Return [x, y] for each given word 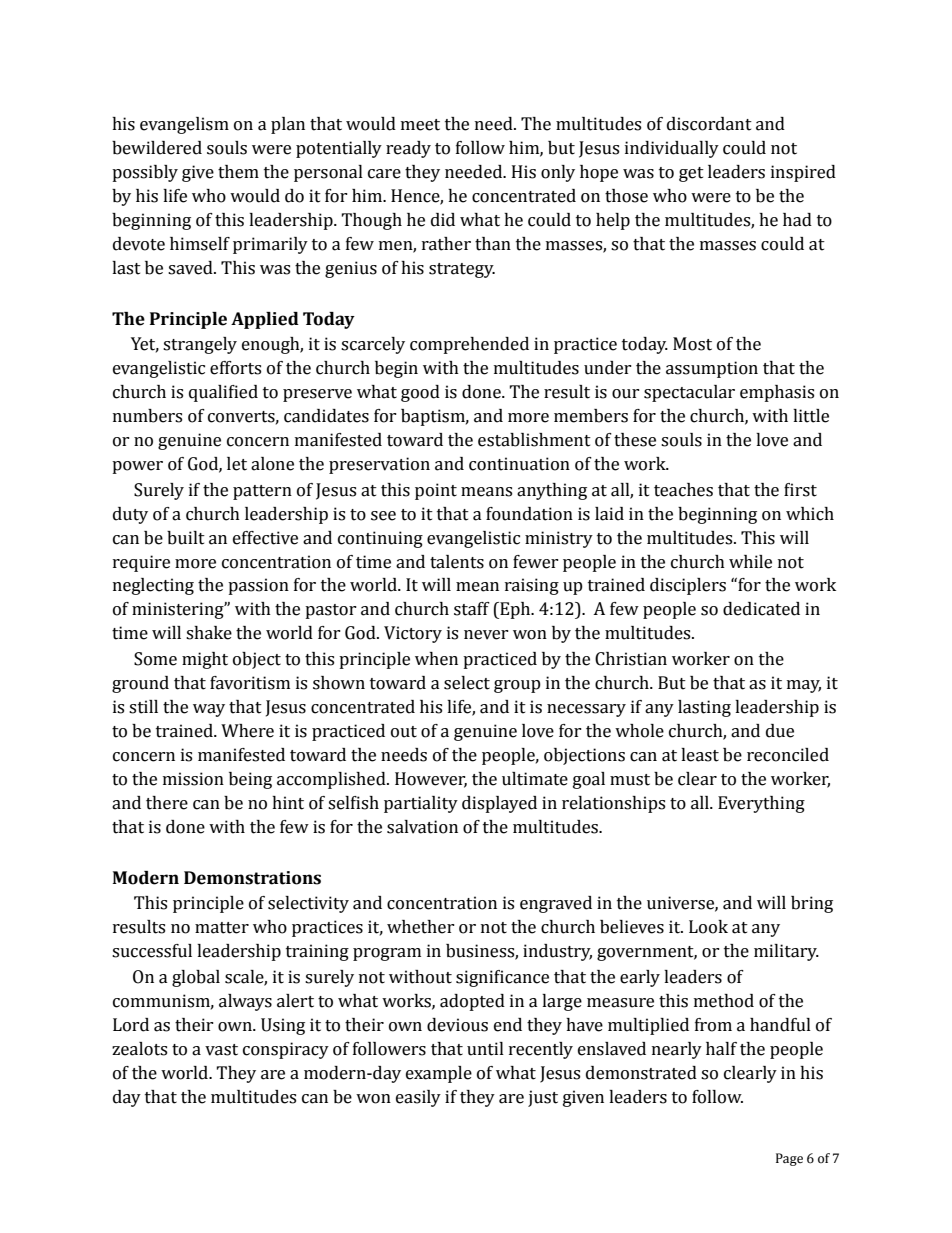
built [186, 538]
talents [457, 562]
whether [421, 927]
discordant [709, 124]
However [431, 779]
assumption [712, 369]
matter [222, 928]
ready [408, 149]
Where [247, 731]
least [700, 755]
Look [708, 927]
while [750, 562]
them [238, 172]
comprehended [469, 345]
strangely [200, 345]
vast [221, 1050]
